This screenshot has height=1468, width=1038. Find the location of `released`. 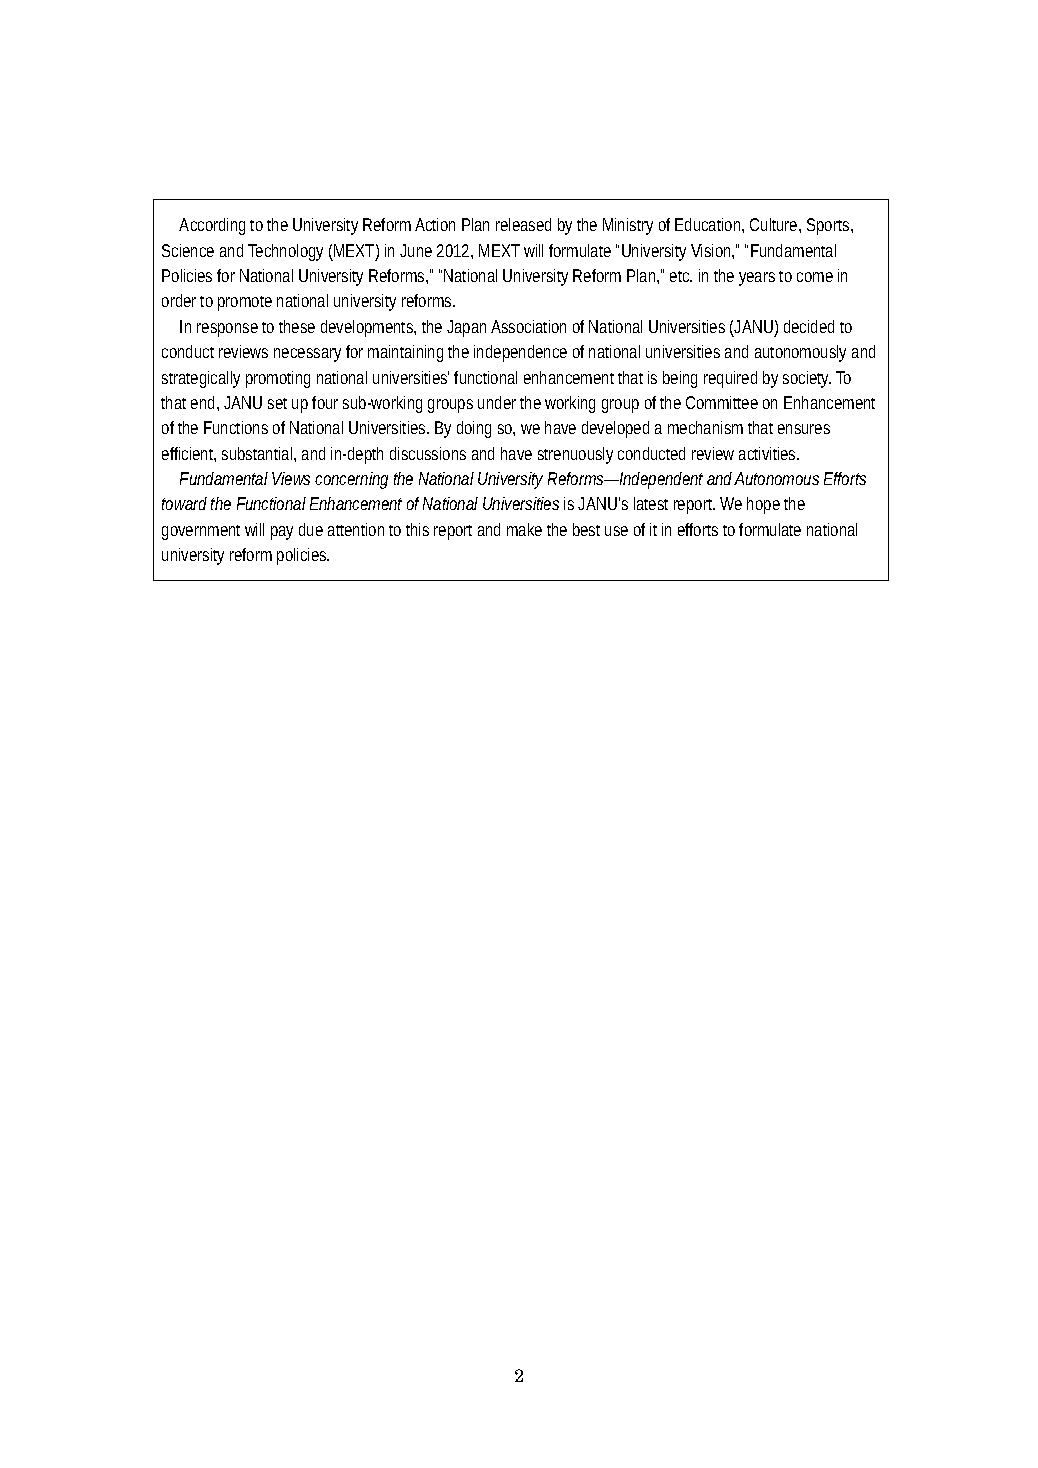

released is located at coordinates (523, 224).
